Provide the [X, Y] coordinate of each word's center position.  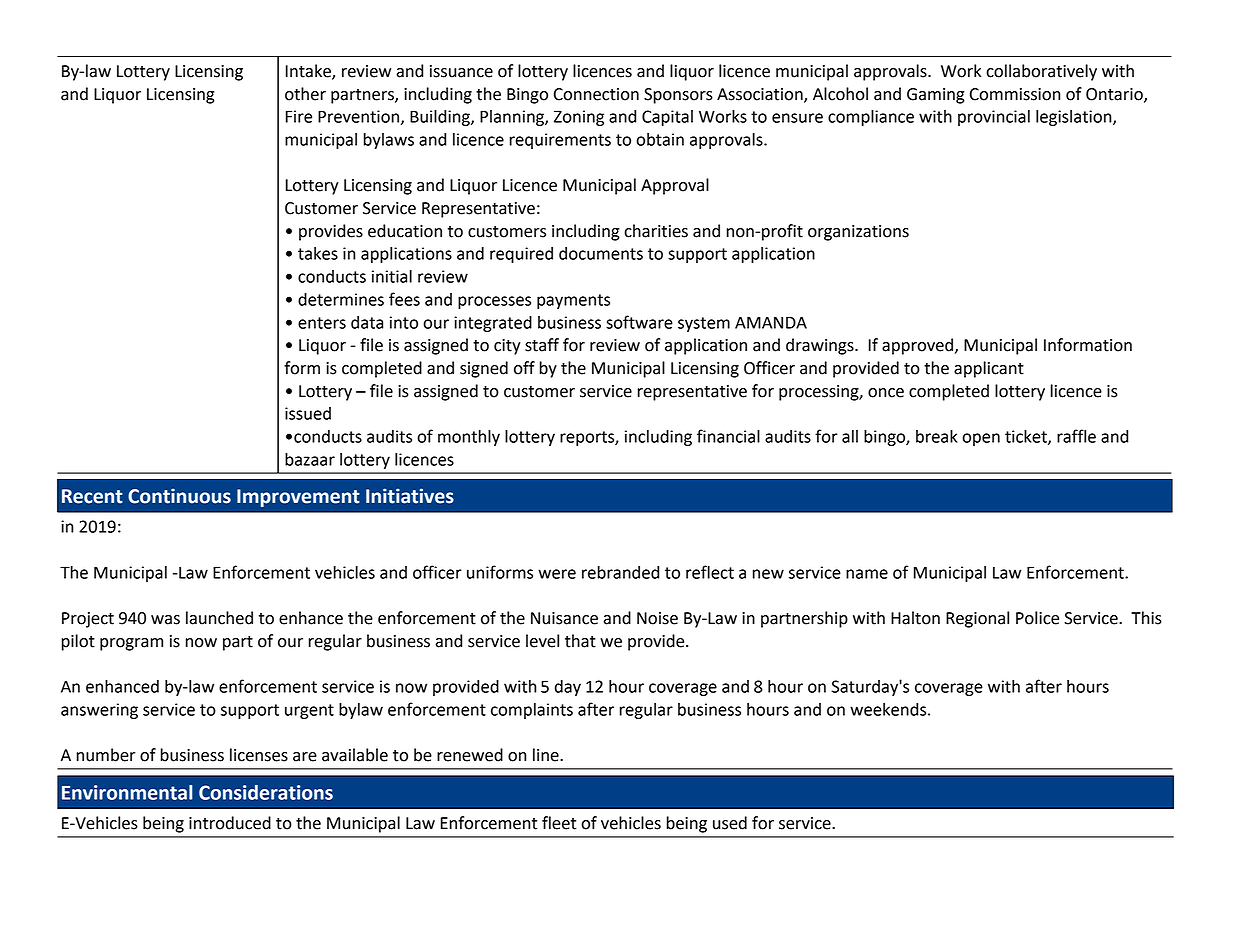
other [305, 94]
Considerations [266, 792]
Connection [596, 94]
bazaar [310, 459]
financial [728, 436]
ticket [1027, 437]
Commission [1015, 94]
